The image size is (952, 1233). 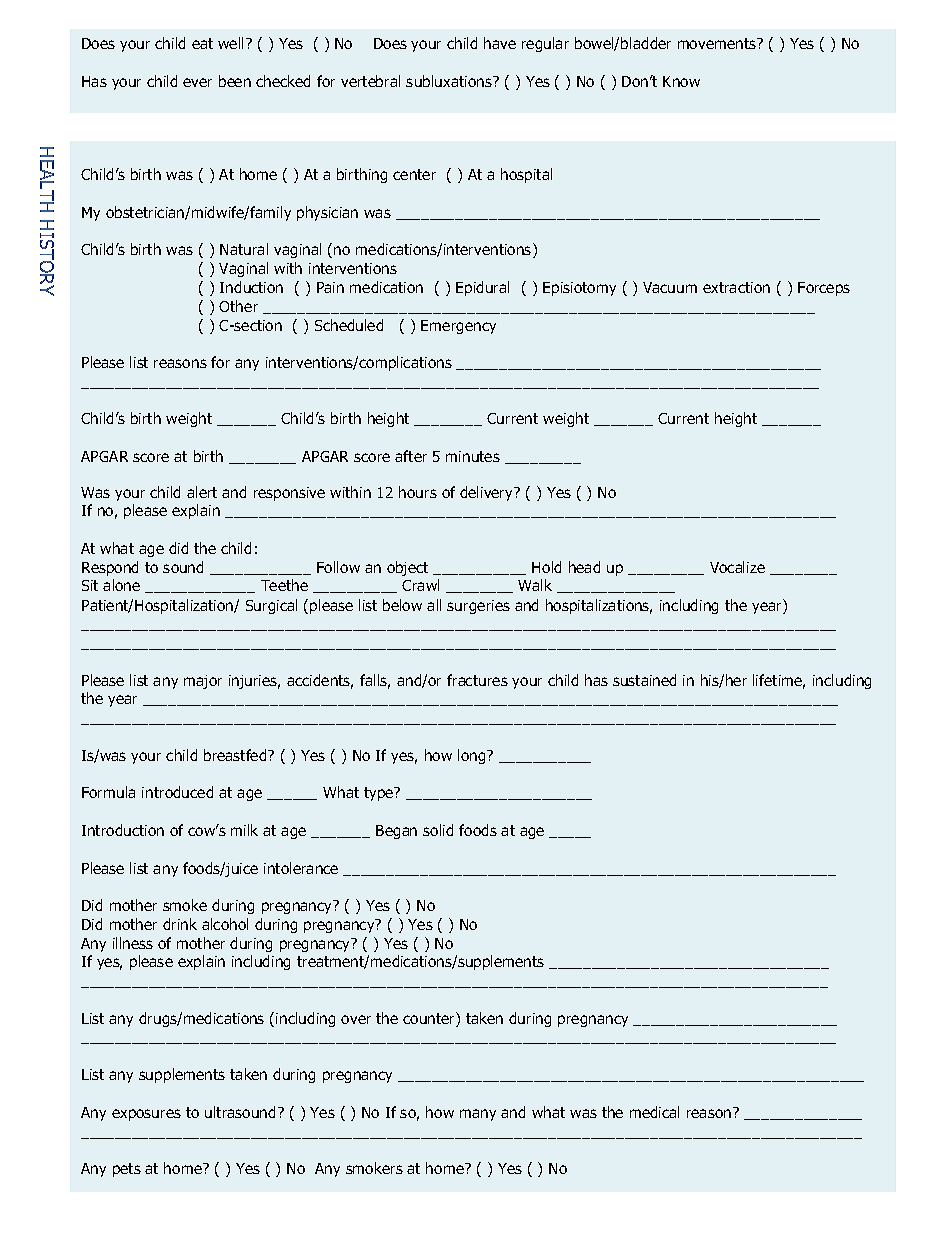 I want to click on exposures, so click(x=146, y=1115).
